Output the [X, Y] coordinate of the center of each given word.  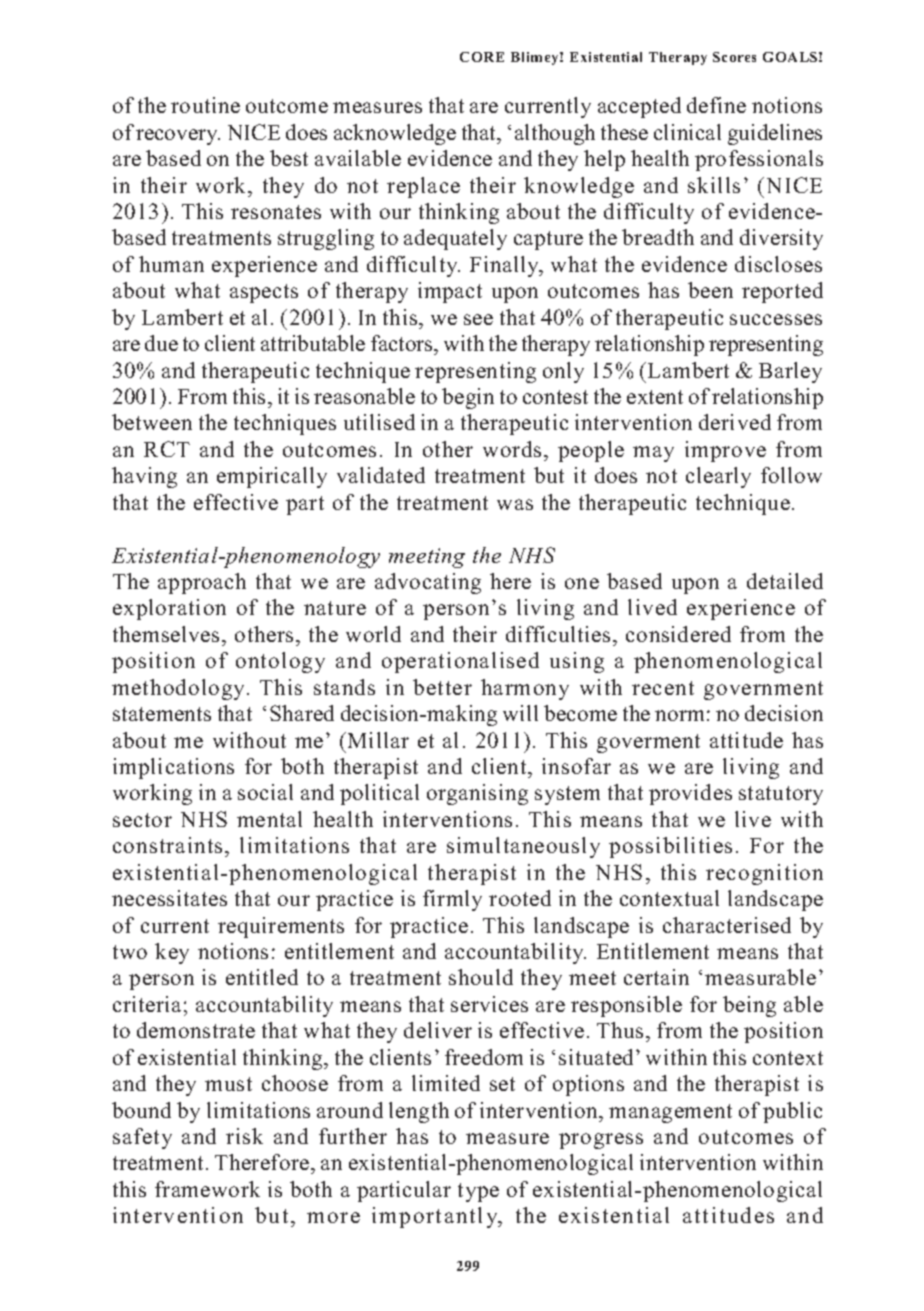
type [478, 1192]
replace [423, 187]
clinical [687, 132]
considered [678, 634]
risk [244, 1136]
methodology [180, 689]
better [442, 687]
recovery [178, 137]
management [670, 1113]
